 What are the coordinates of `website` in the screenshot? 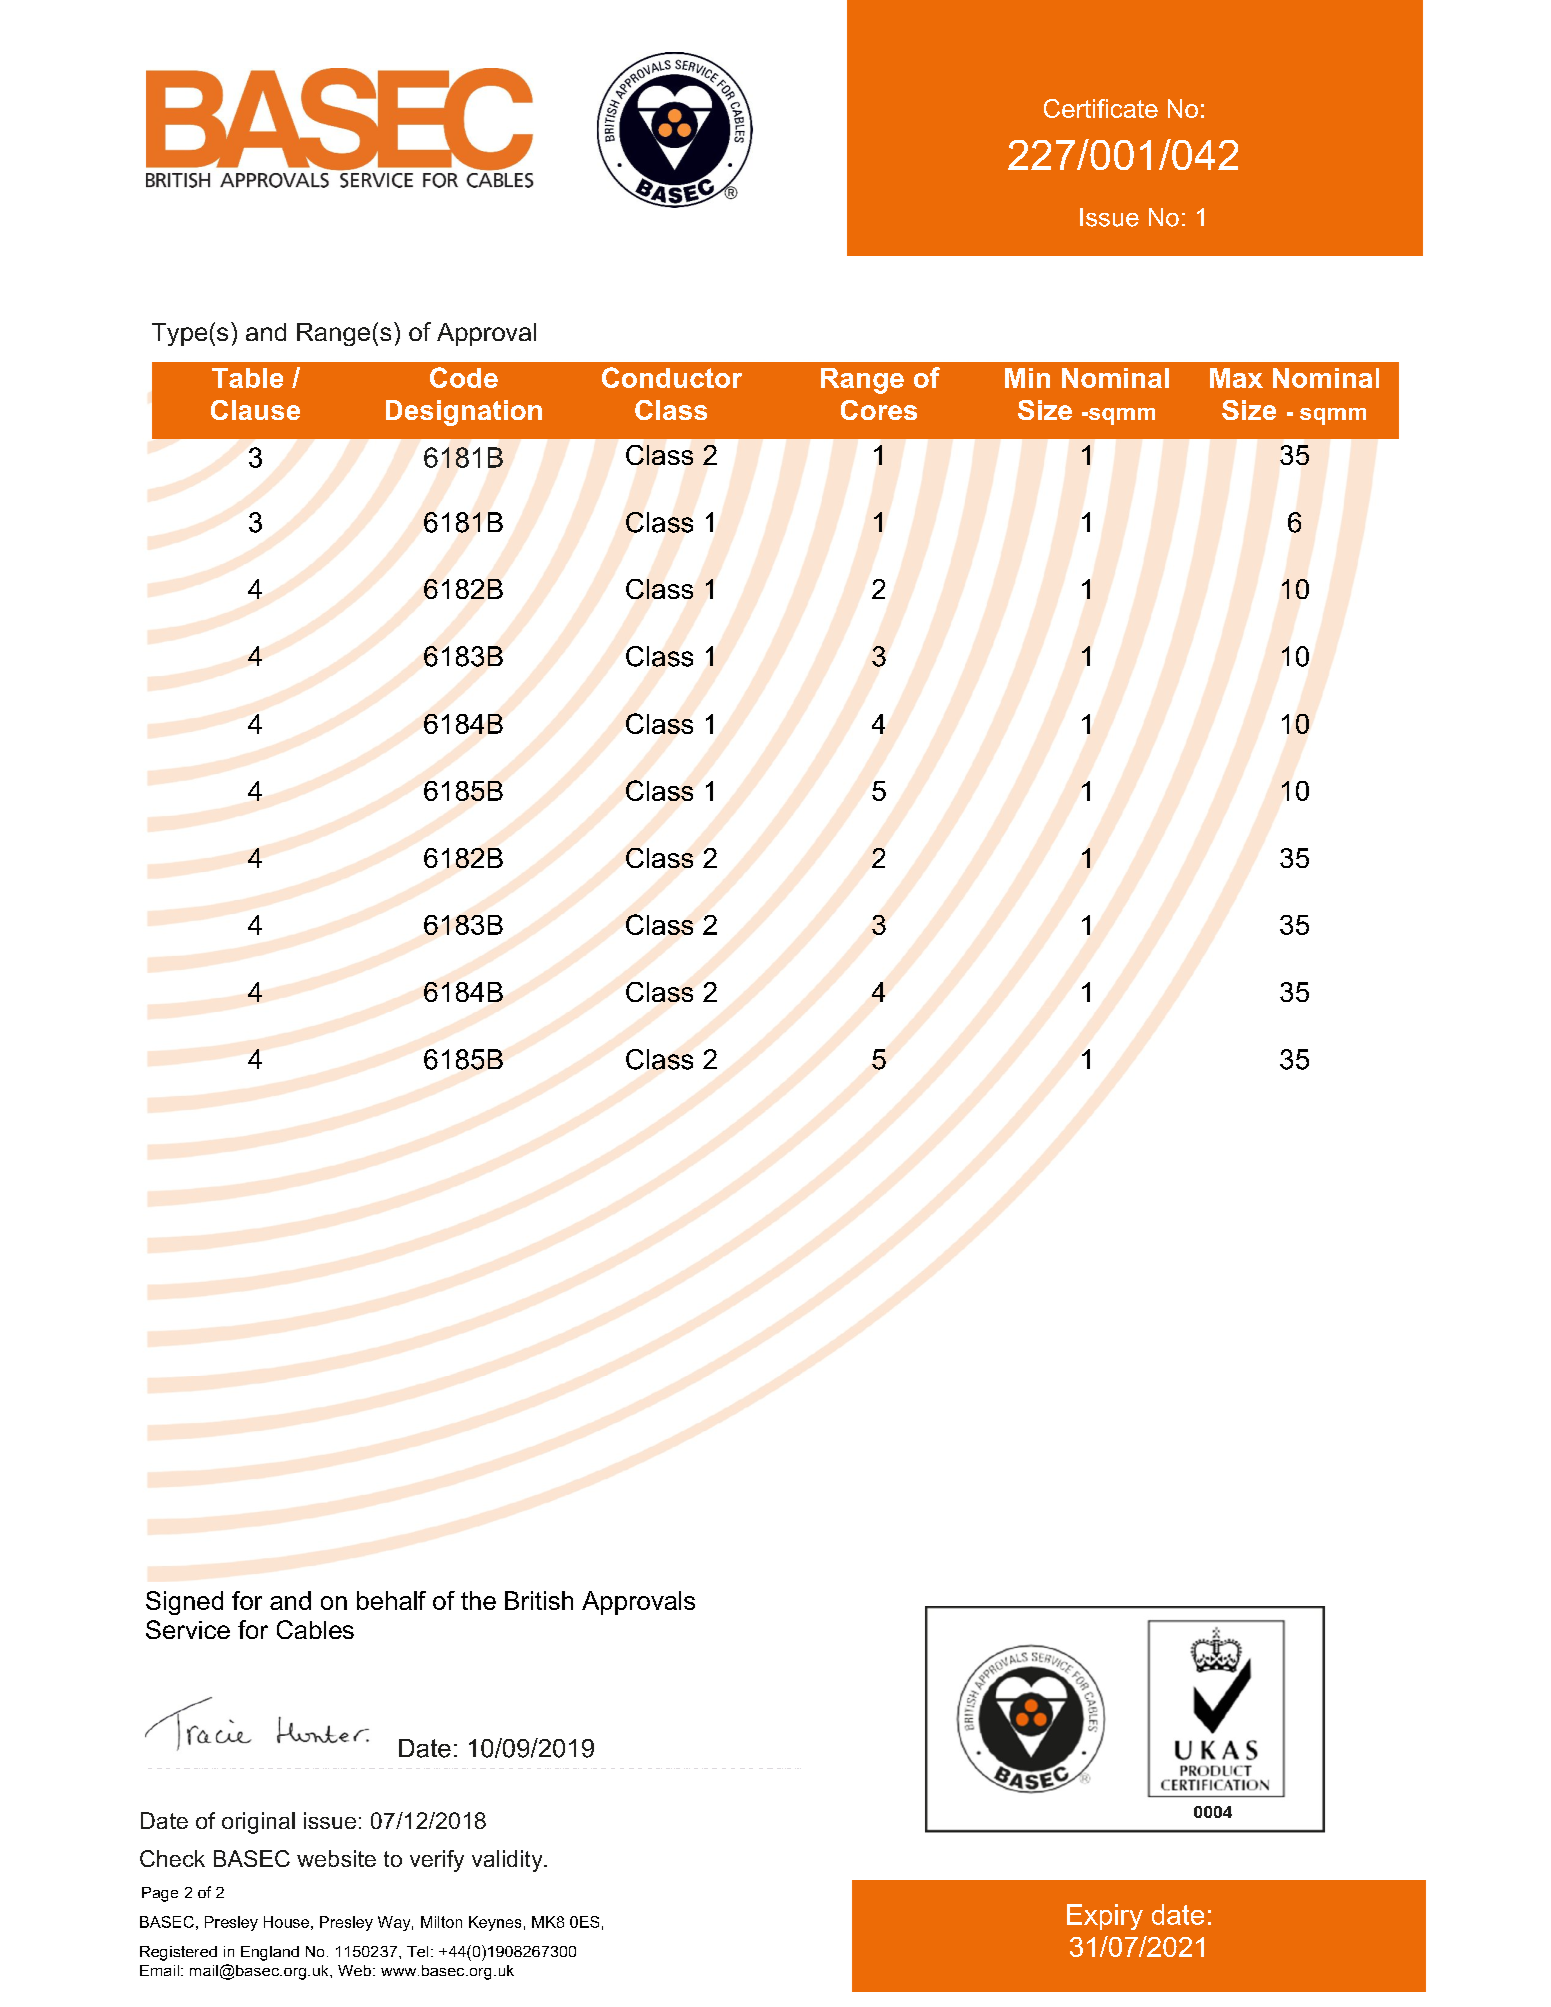 It's located at (336, 1858).
